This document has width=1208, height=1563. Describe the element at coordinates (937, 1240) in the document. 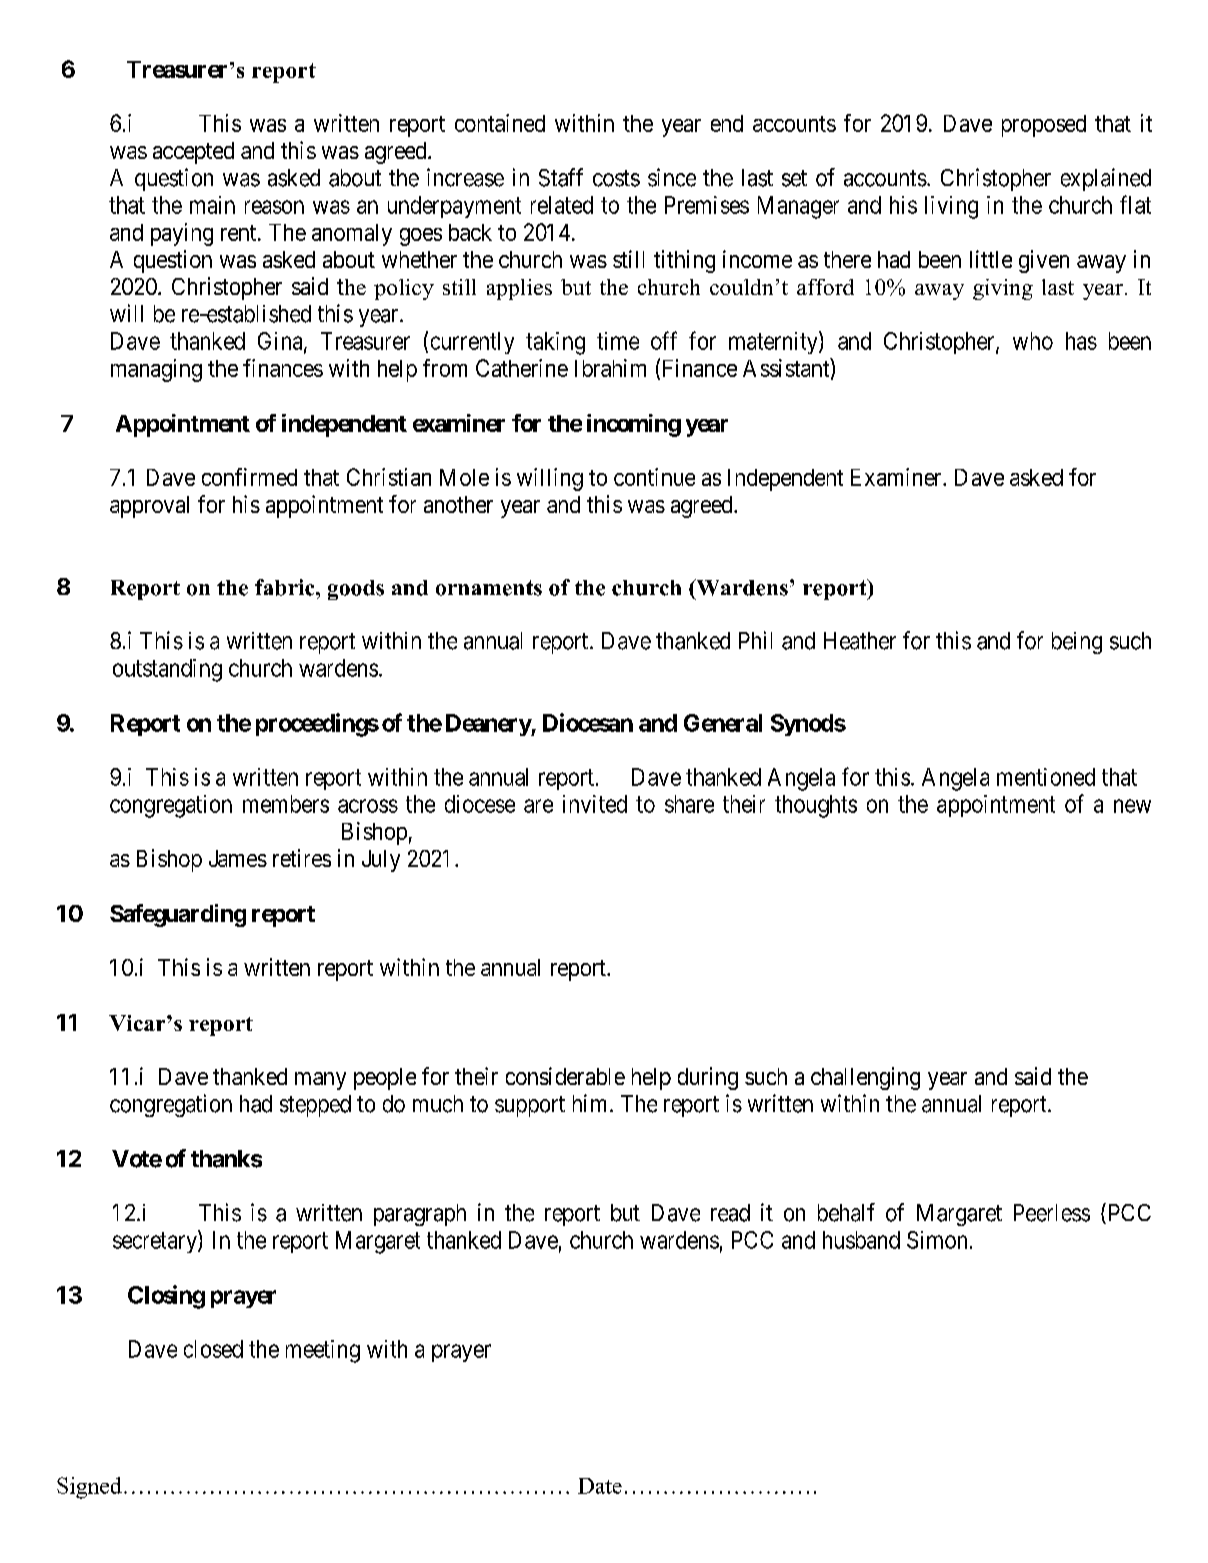

I see `Simon` at that location.
